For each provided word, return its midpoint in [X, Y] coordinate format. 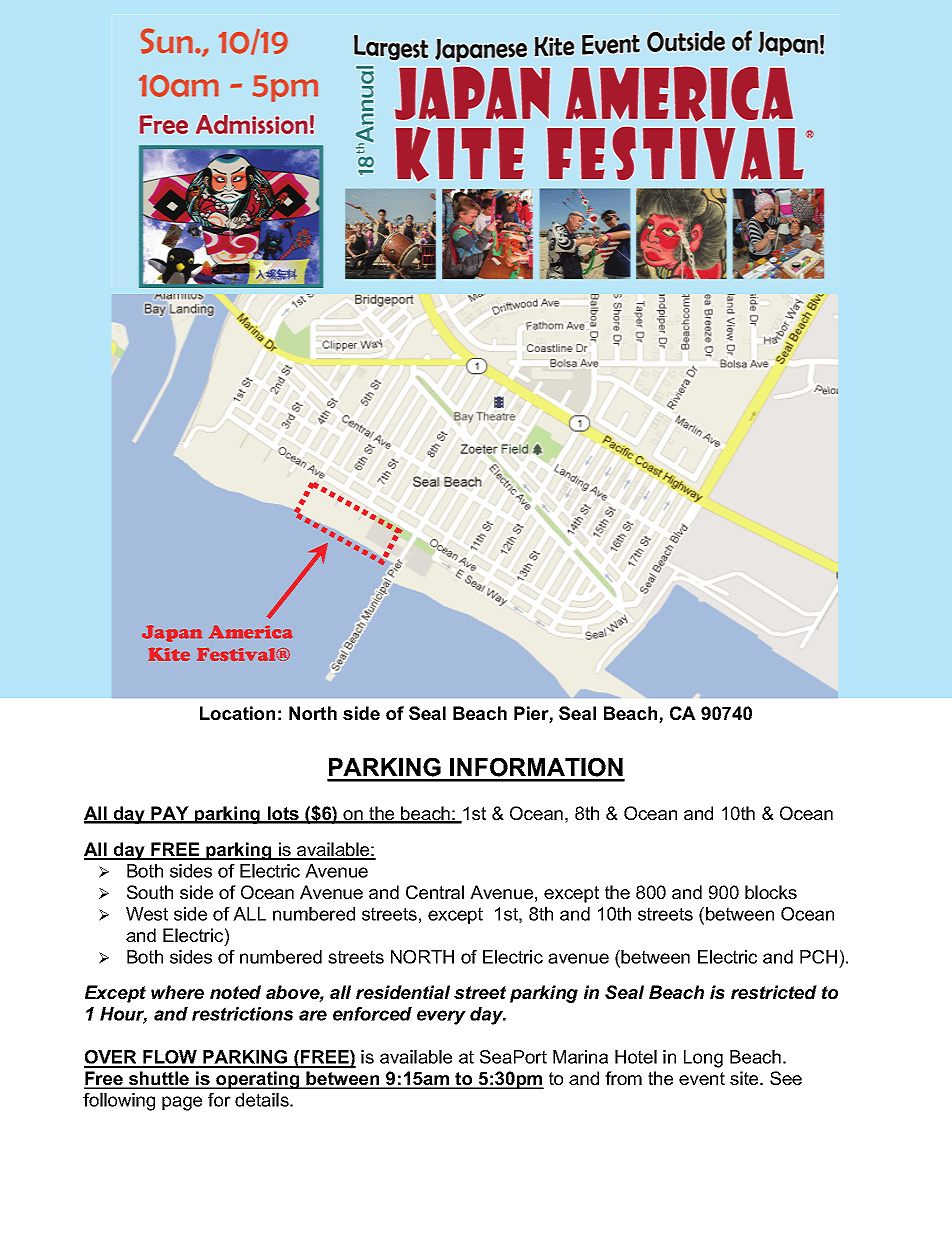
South [150, 892]
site [745, 1078]
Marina [580, 1057]
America [251, 632]
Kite [169, 654]
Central [435, 892]
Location [237, 713]
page [182, 1103]
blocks [771, 892]
